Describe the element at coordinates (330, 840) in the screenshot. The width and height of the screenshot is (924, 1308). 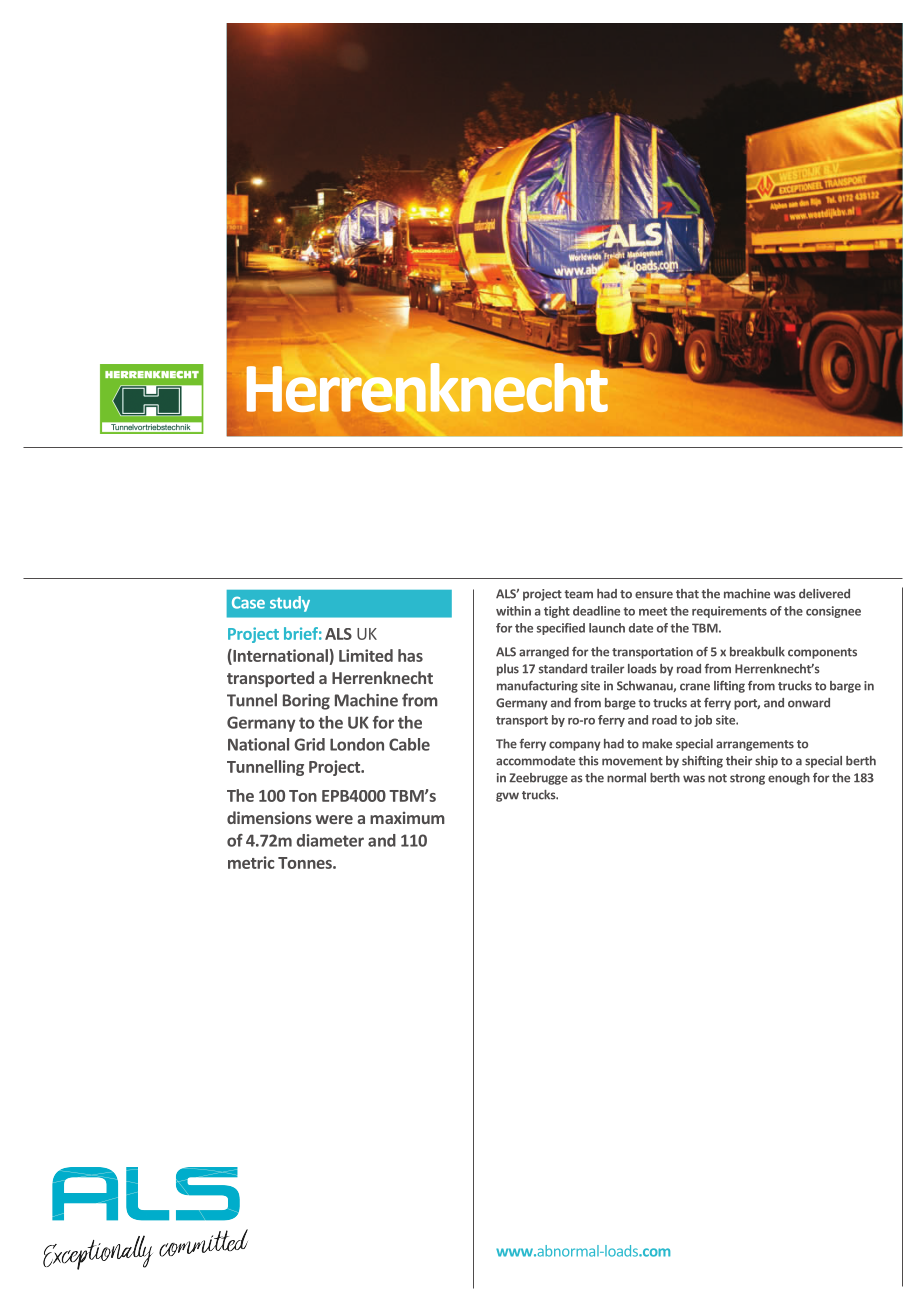
I see `diameter` at that location.
